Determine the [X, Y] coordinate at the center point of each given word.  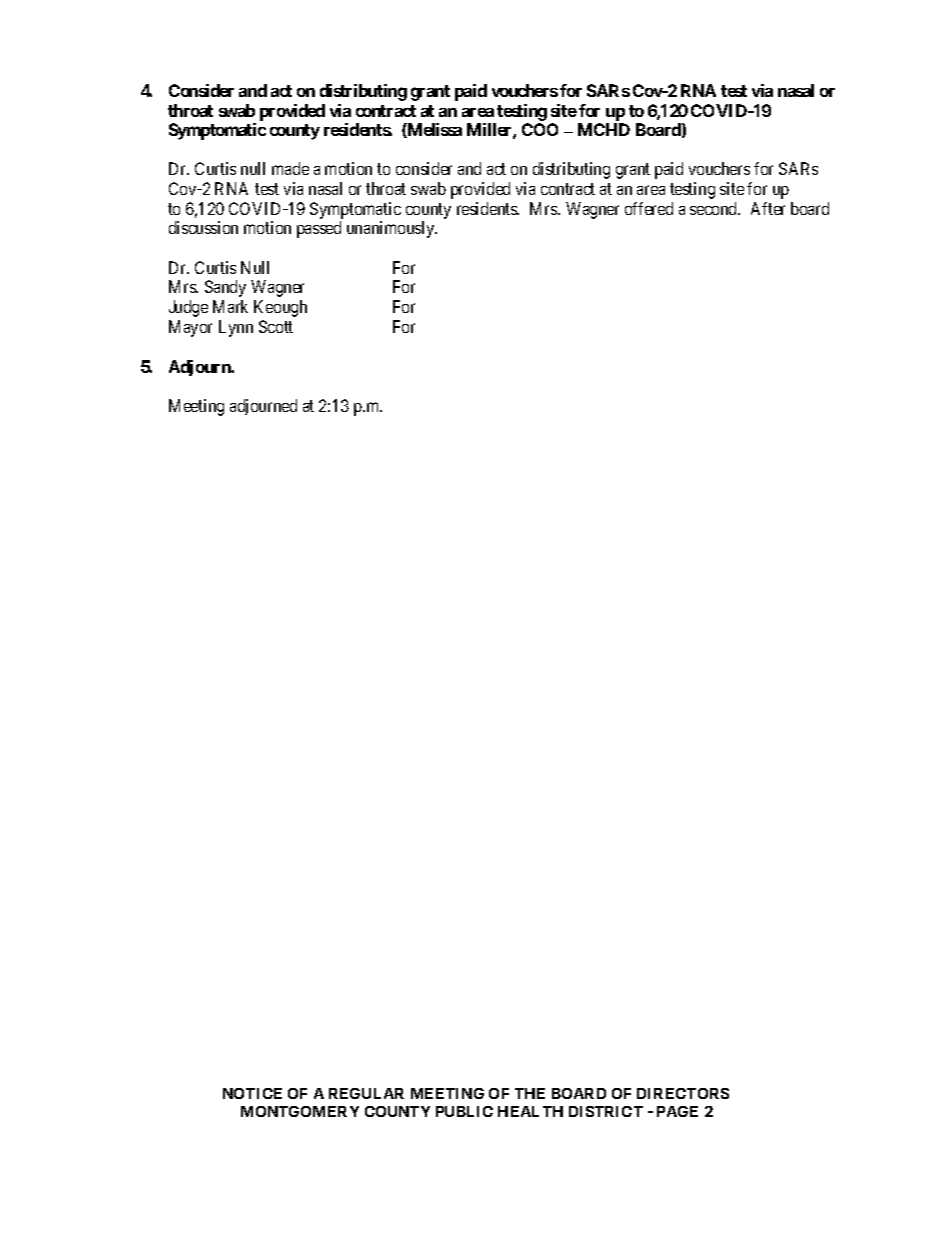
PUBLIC [464, 1111]
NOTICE [252, 1093]
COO [540, 129]
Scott [276, 326]
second [715, 208]
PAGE [677, 1111]
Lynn [236, 328]
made [290, 168]
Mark [230, 306]
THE [530, 1093]
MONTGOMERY [300, 1111]
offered [649, 208]
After [768, 208]
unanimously [392, 229]
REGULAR [366, 1093]
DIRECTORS [683, 1093]
